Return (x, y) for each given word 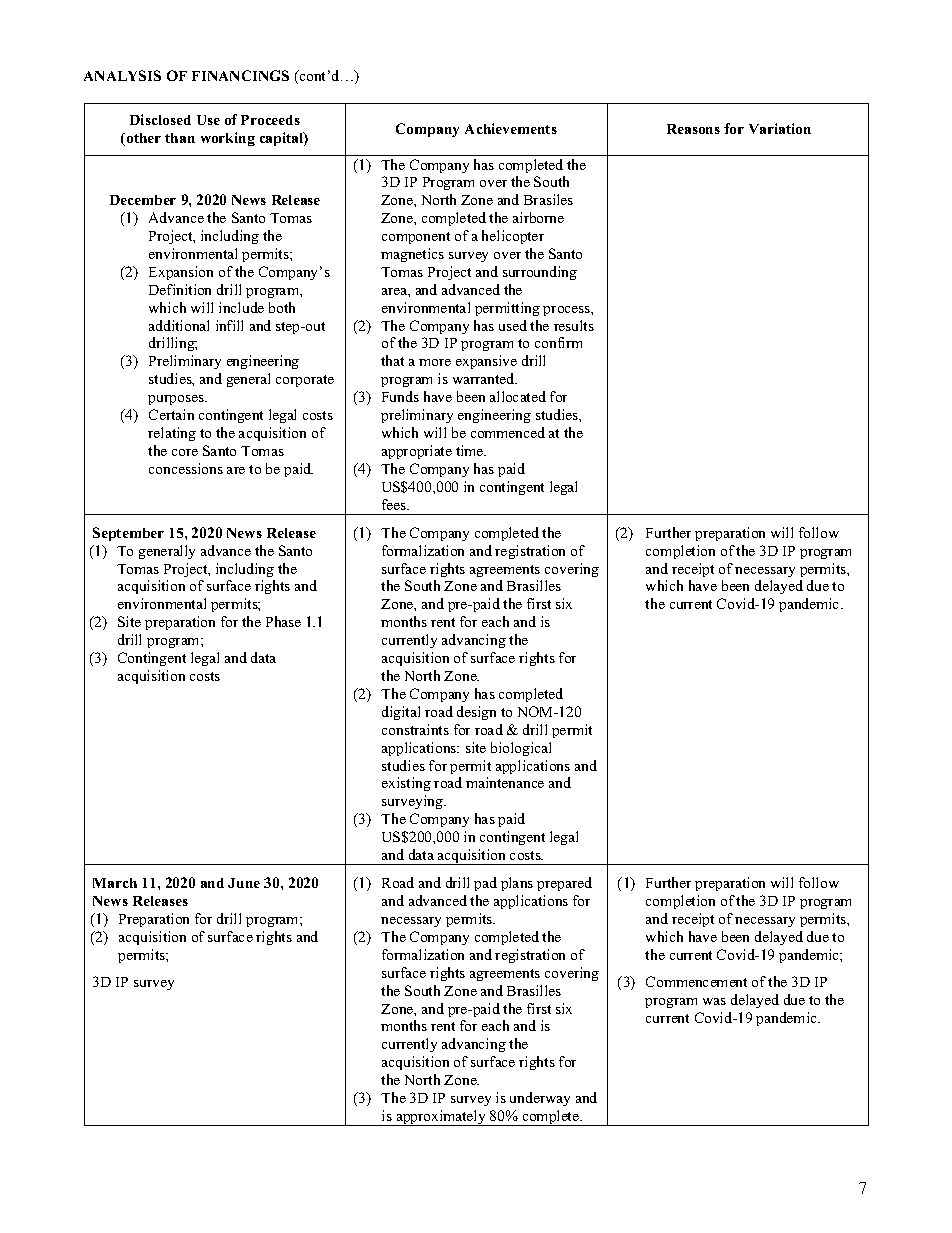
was (714, 1001)
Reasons (693, 129)
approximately (441, 1118)
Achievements (511, 128)
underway (540, 1099)
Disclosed (160, 119)
